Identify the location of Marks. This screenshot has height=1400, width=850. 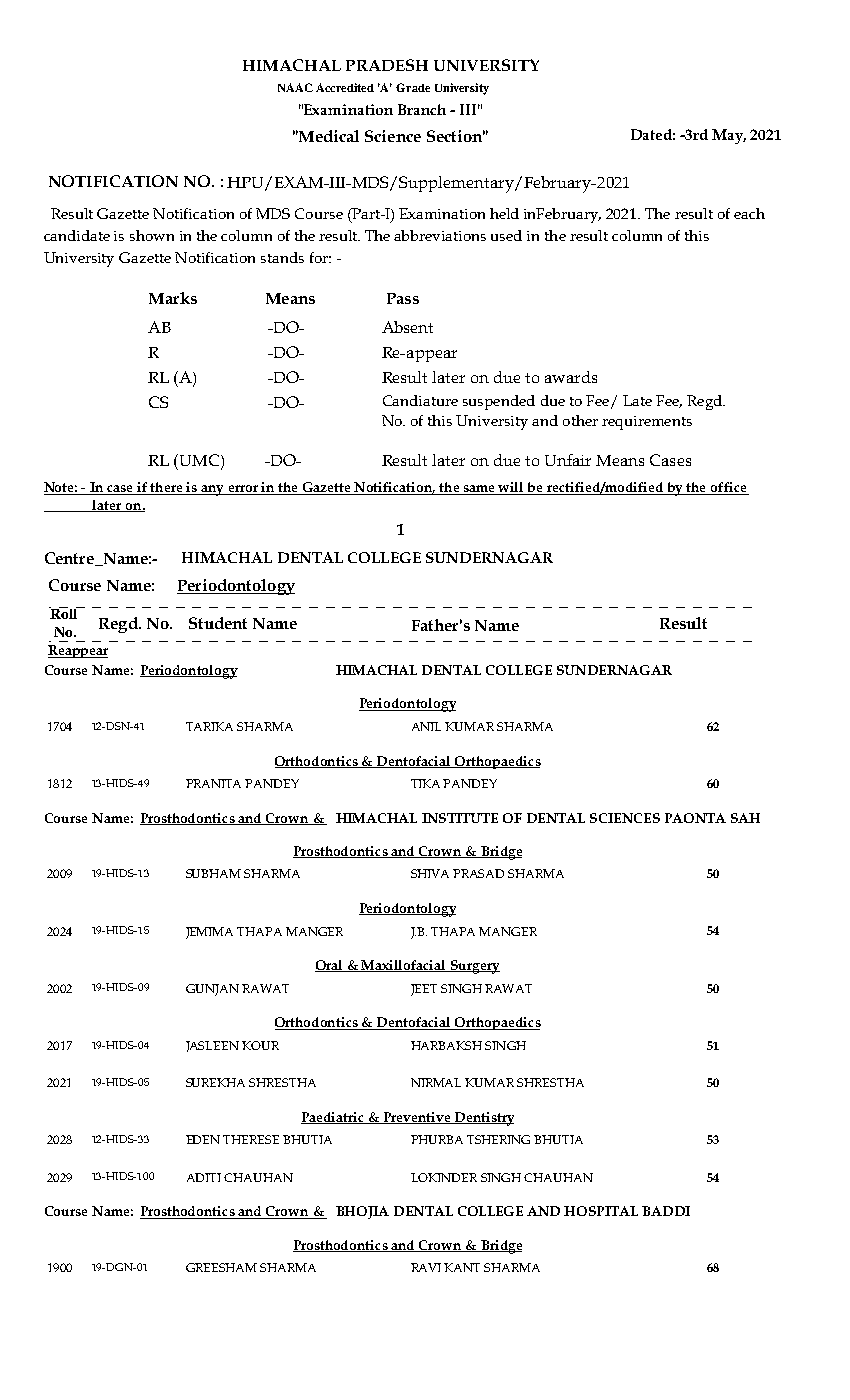
(173, 298).
